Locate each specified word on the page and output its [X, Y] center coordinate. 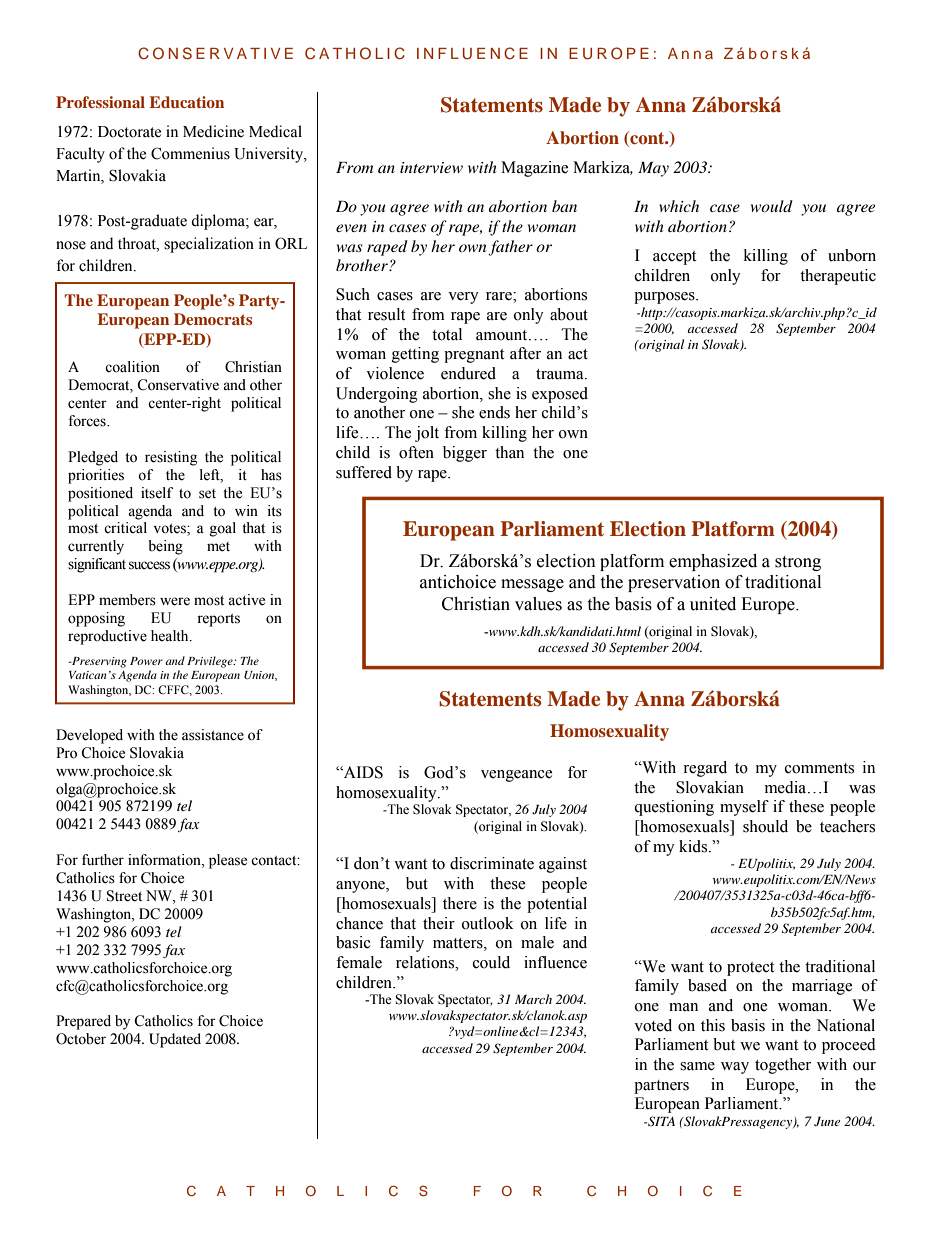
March [533, 999]
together [783, 1066]
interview [431, 167]
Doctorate [129, 132]
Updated [175, 1040]
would [772, 206]
